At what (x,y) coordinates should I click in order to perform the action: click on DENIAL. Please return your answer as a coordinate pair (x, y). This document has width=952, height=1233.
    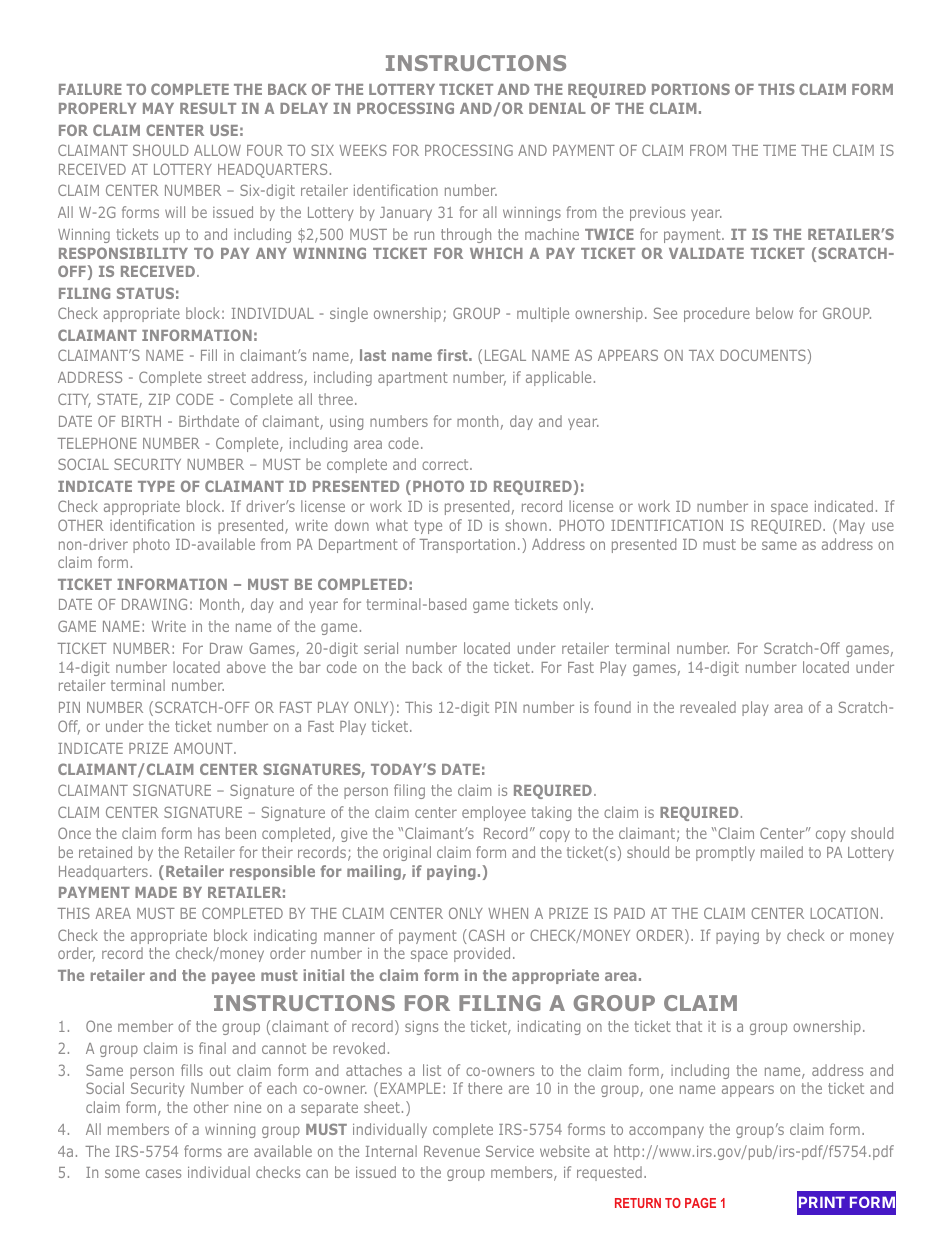
    Looking at the image, I should click on (557, 108).
